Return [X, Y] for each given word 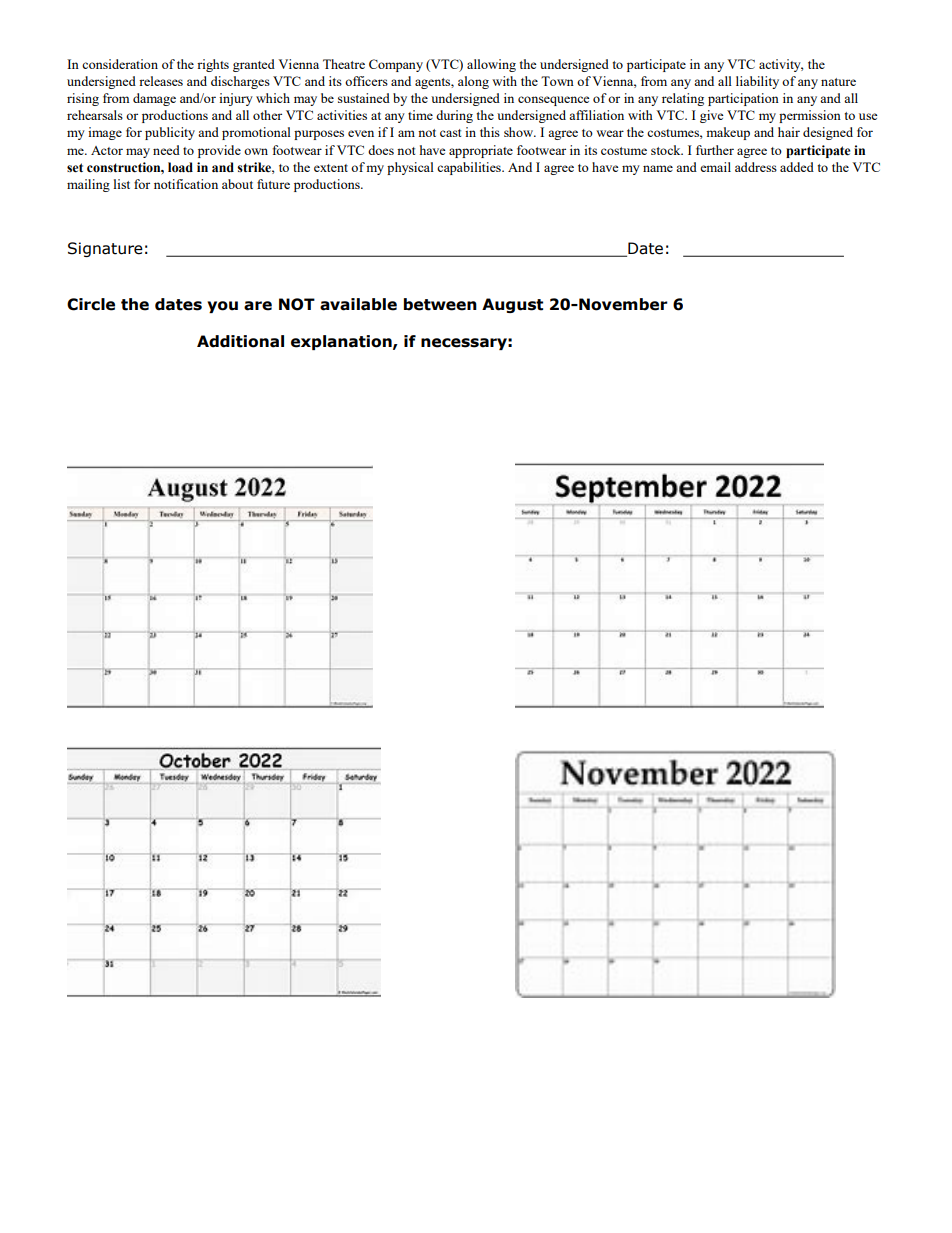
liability [757, 82]
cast [450, 133]
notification [186, 184]
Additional [240, 341]
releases [161, 81]
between [440, 304]
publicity [170, 133]
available [358, 304]
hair [789, 132]
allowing [491, 65]
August [512, 305]
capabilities [470, 168]
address [756, 167]
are [258, 306]
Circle [91, 304]
